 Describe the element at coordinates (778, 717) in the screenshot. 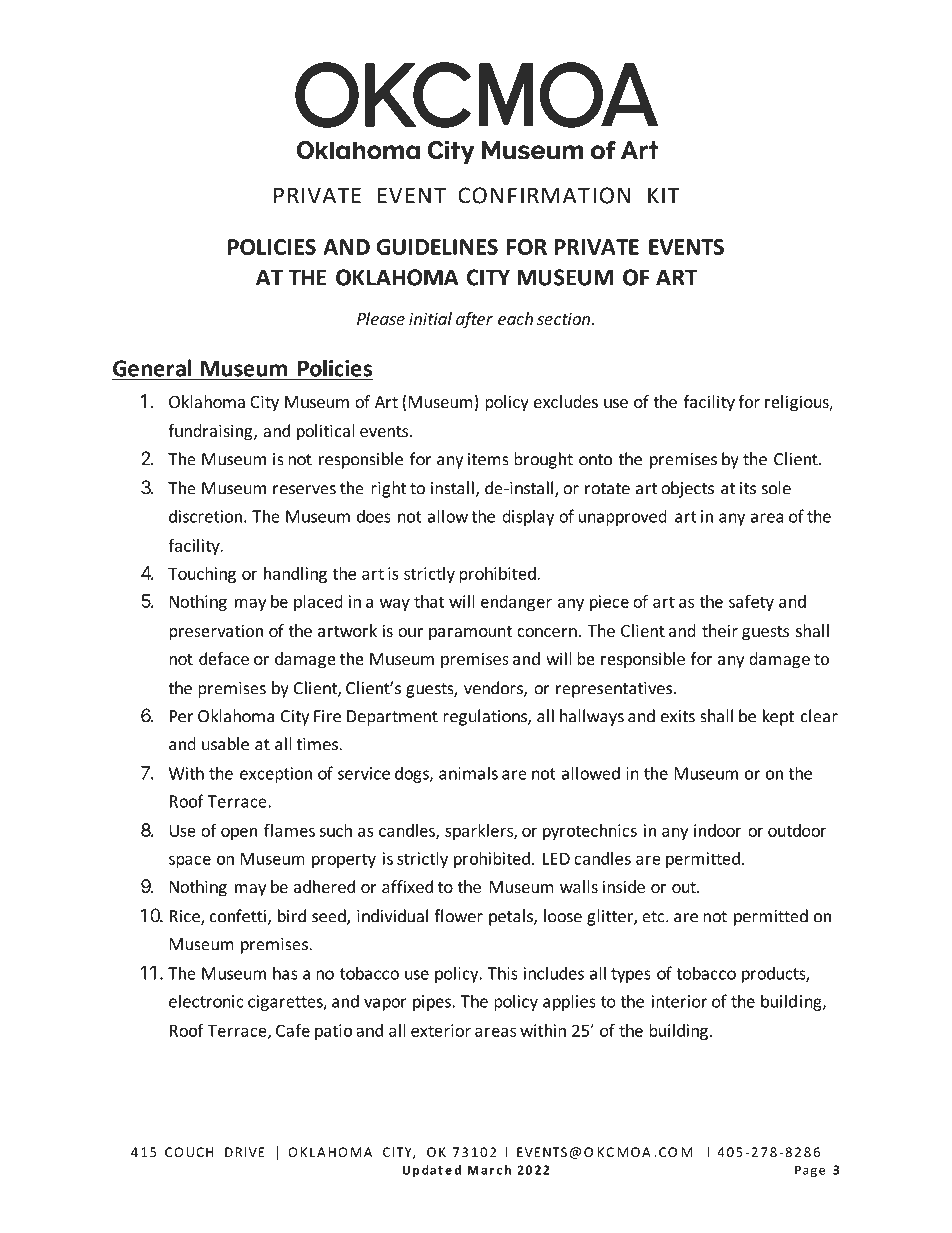

I see `kept` at that location.
